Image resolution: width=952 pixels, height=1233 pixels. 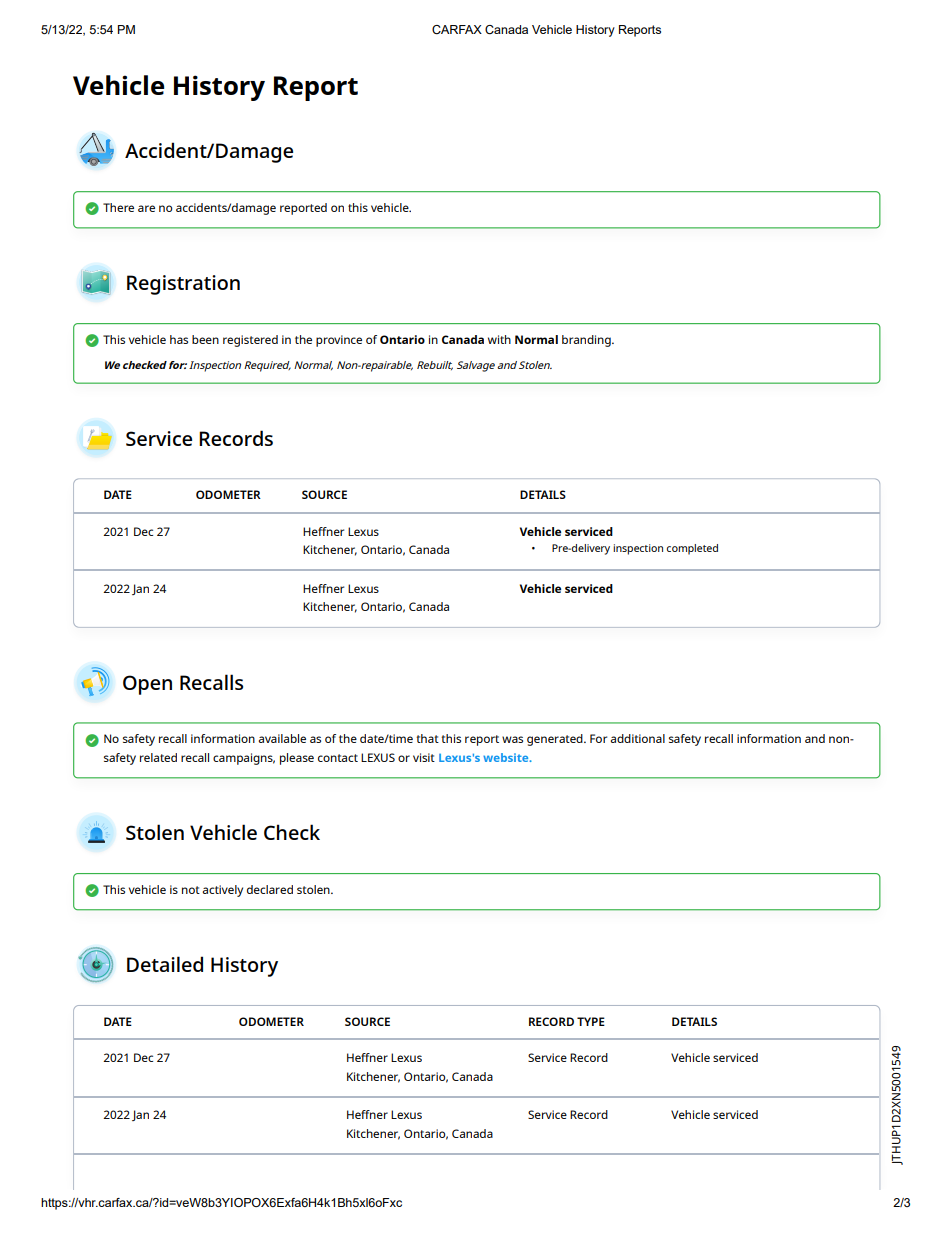 I want to click on has, so click(x=179, y=339).
